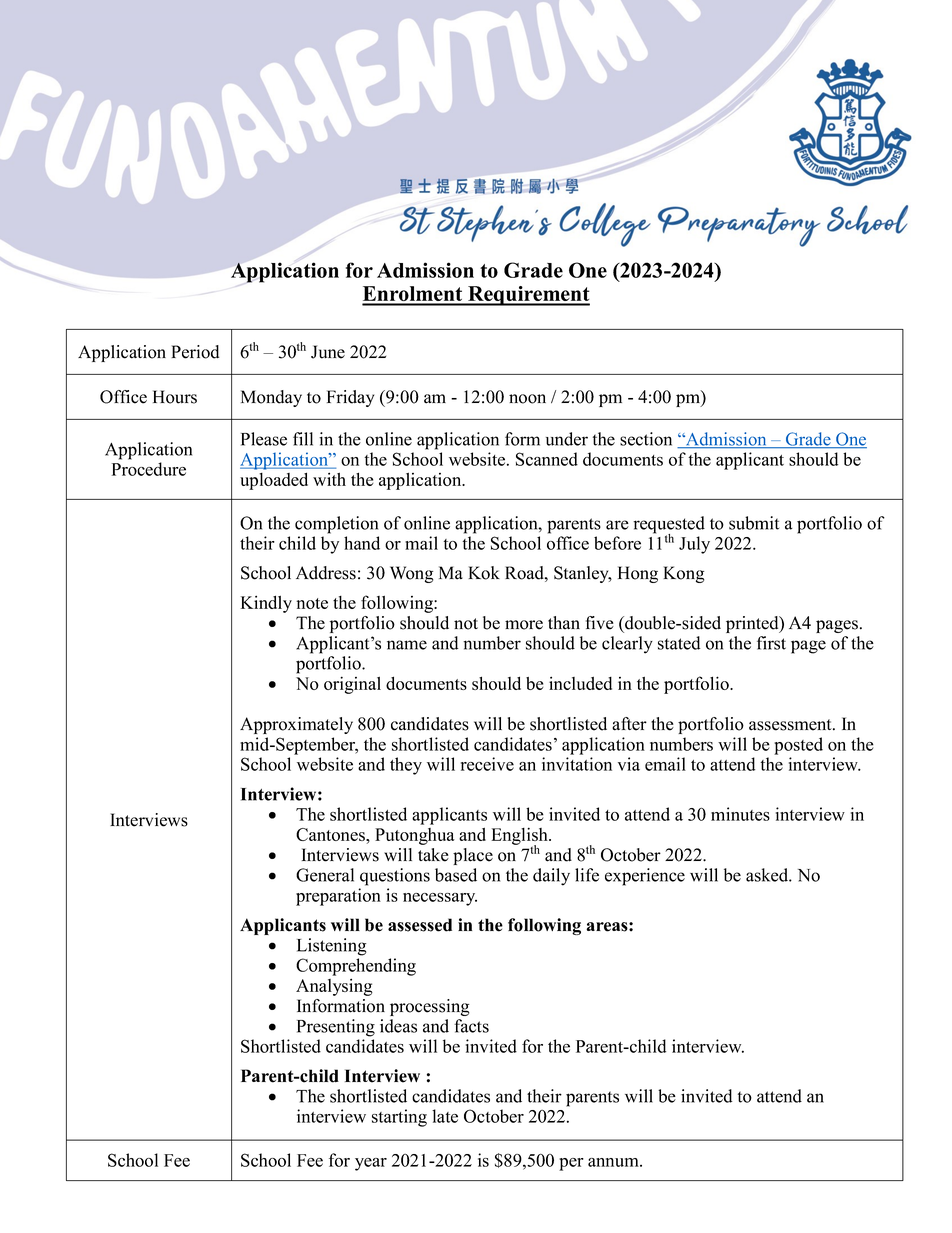 This screenshot has width=952, height=1233. Describe the element at coordinates (445, 1116) in the screenshot. I see `late` at that location.
